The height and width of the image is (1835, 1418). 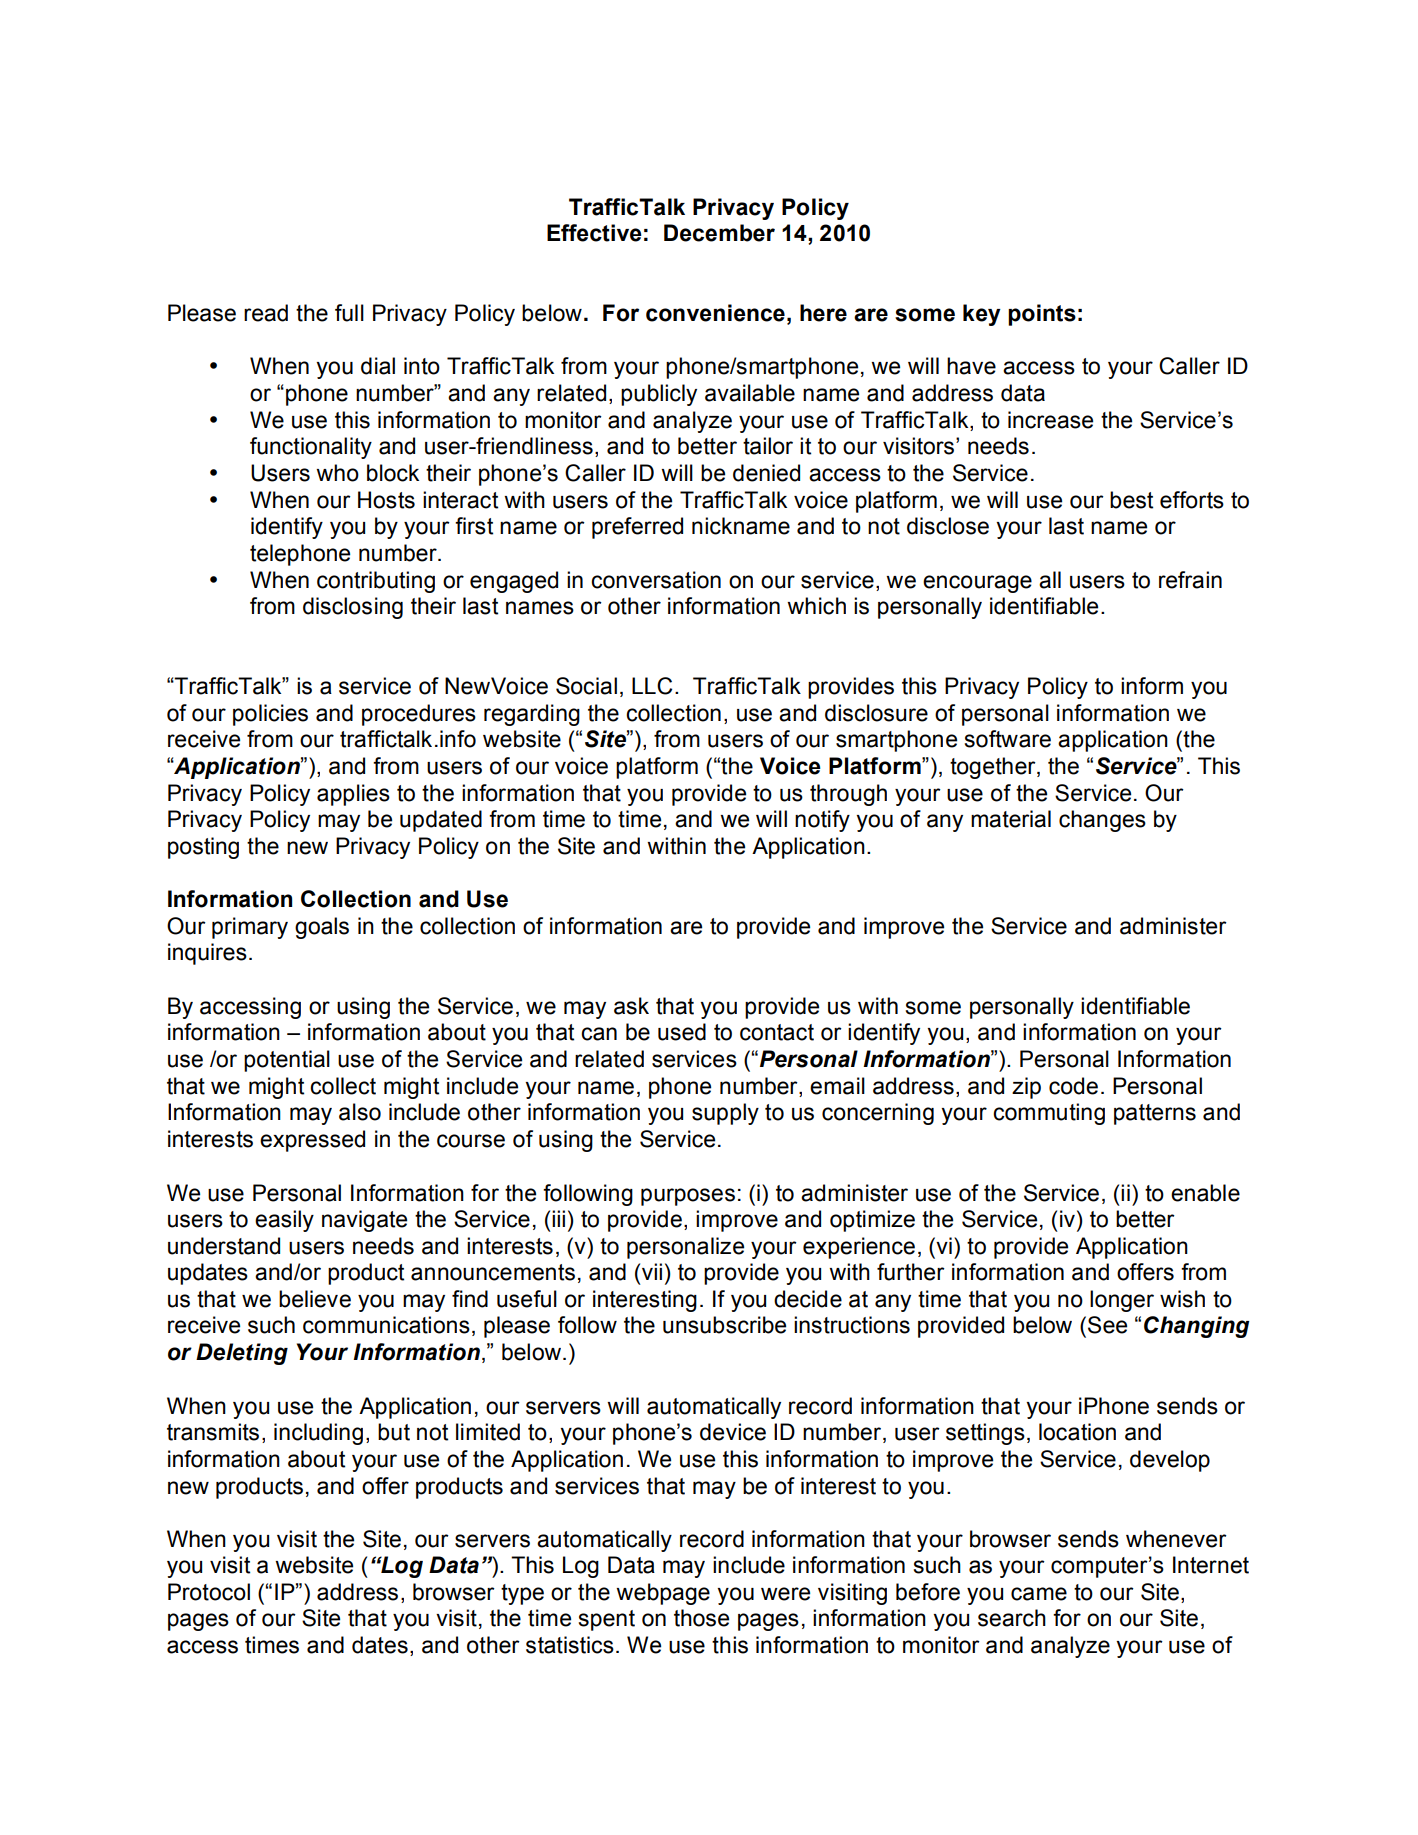 What do you see at coordinates (1049, 1114) in the image?
I see `commuting` at bounding box center [1049, 1114].
